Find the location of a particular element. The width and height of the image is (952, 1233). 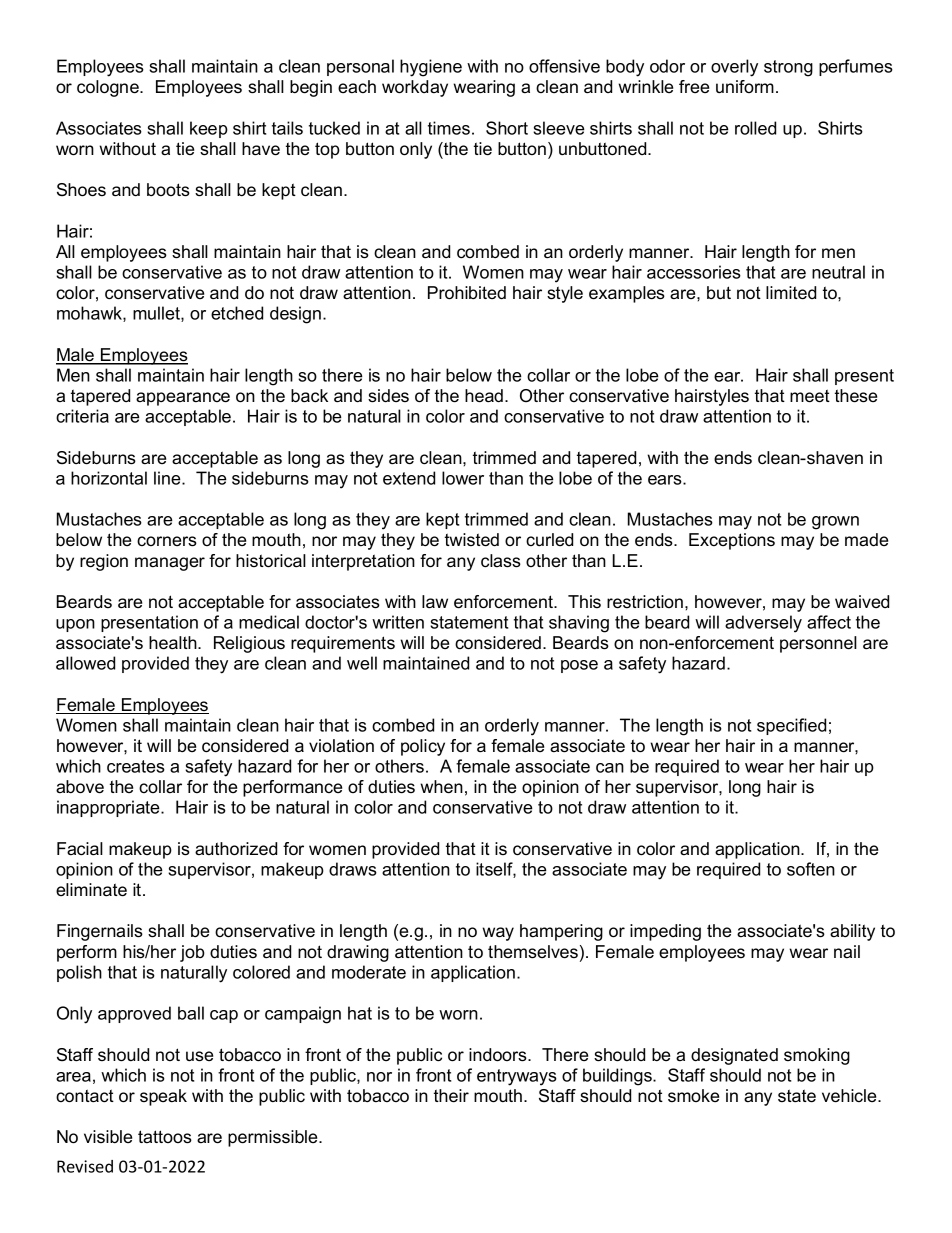

their is located at coordinates (451, 1096).
